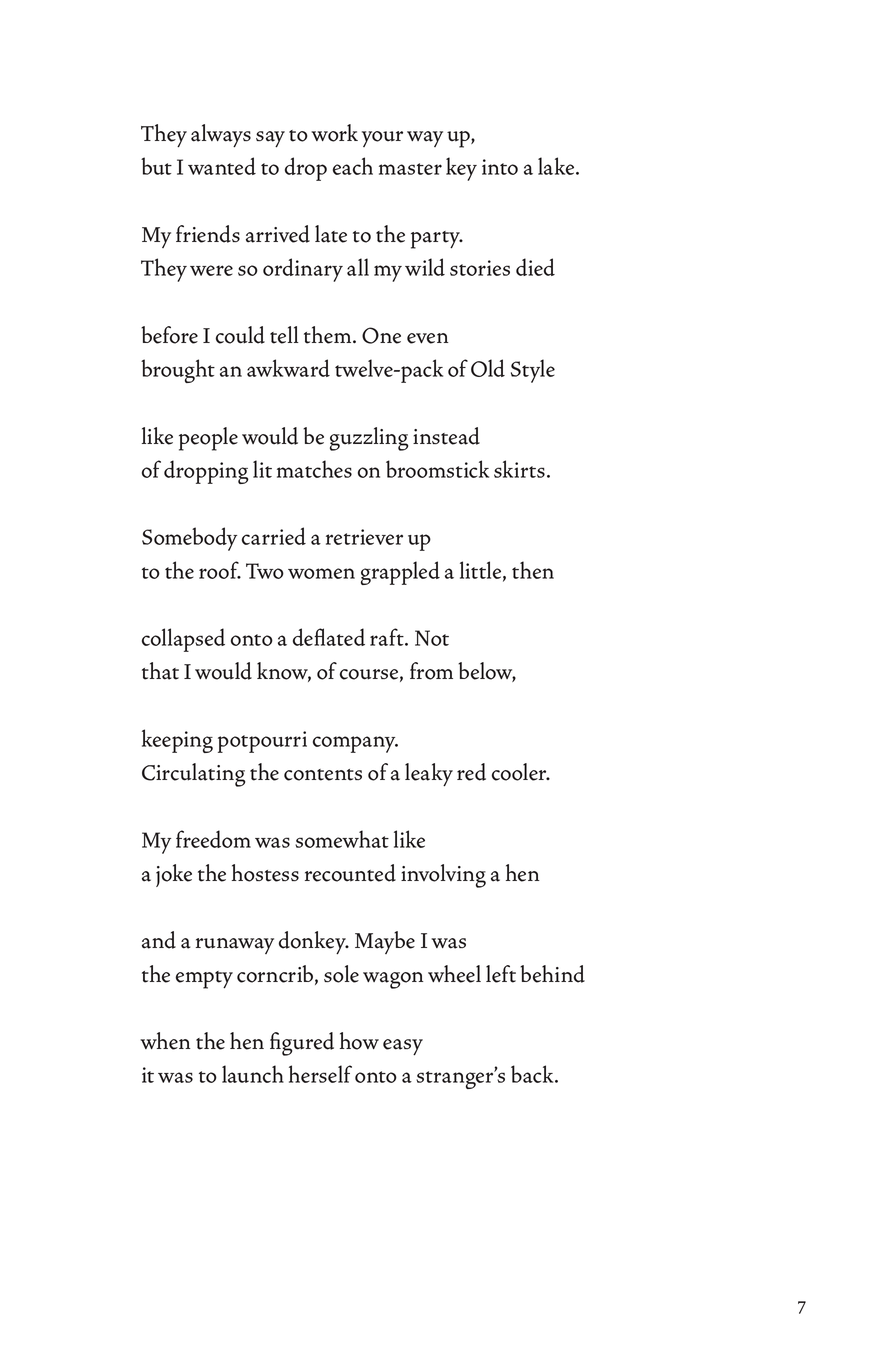 The image size is (887, 1372). What do you see at coordinates (359, 1041) in the image?
I see `how` at bounding box center [359, 1041].
